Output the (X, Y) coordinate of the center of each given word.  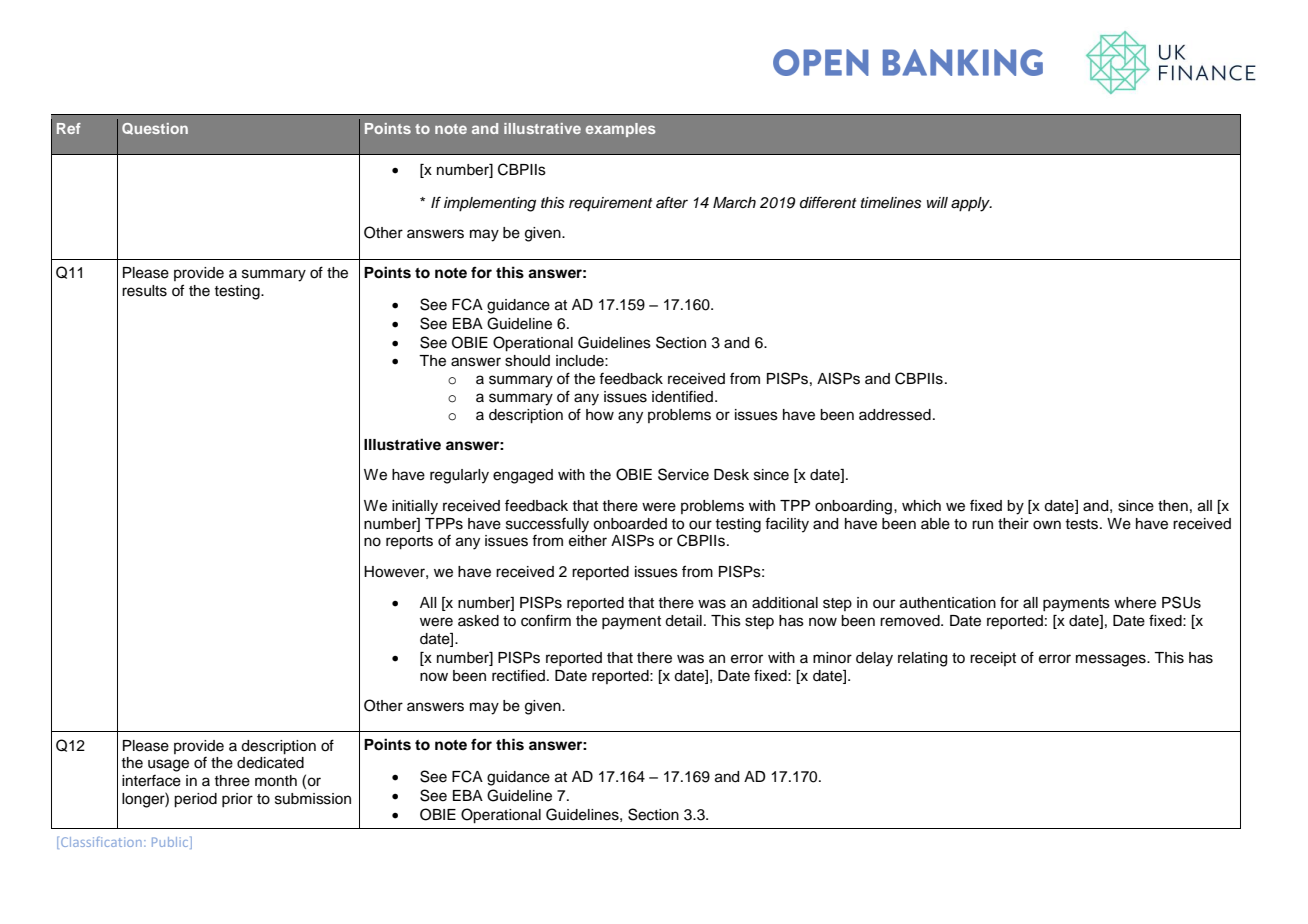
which (921, 506)
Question (155, 129)
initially (415, 507)
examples (620, 130)
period (195, 800)
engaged (523, 476)
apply (971, 204)
